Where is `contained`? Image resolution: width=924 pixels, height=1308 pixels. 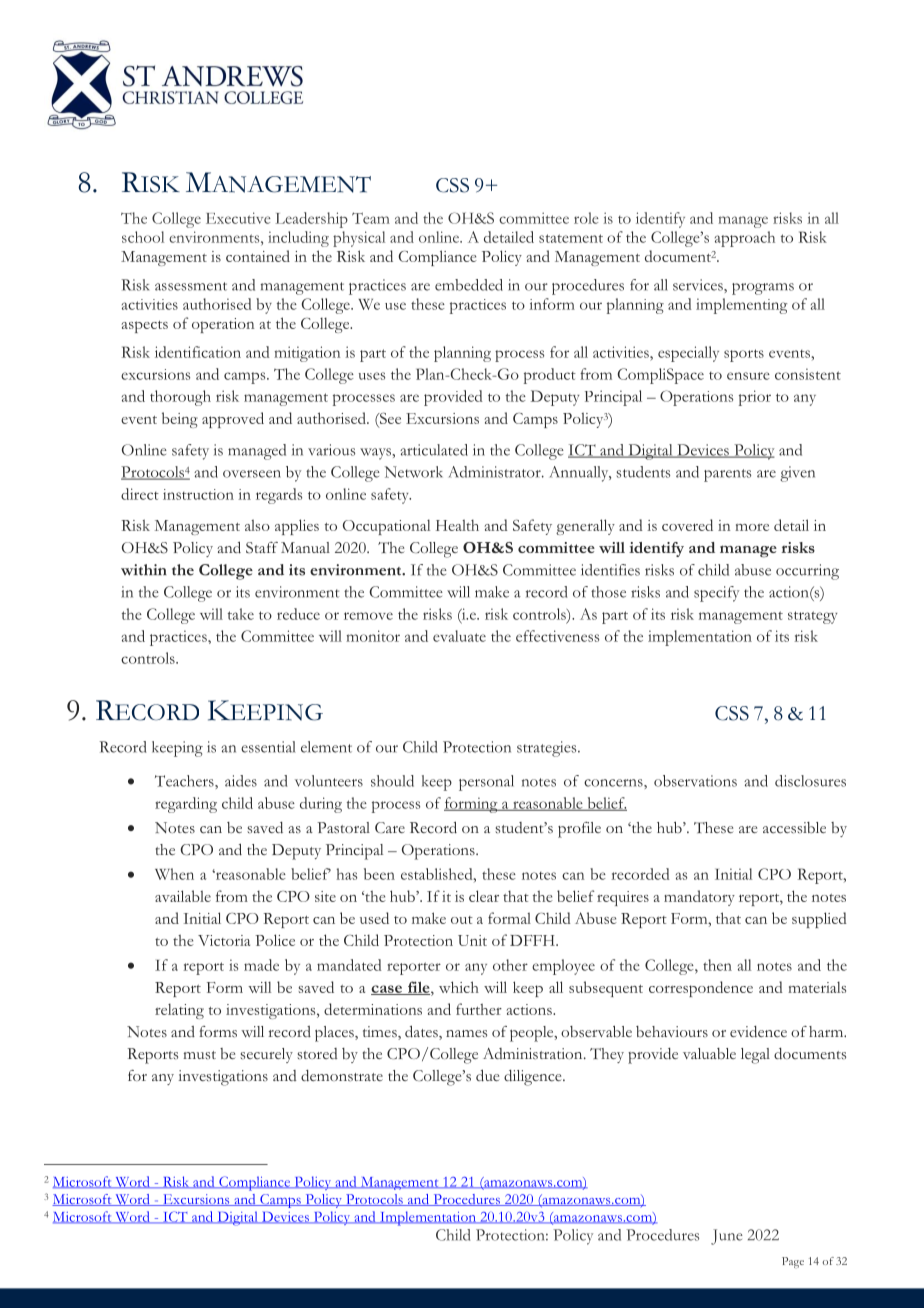 contained is located at coordinates (258, 256).
